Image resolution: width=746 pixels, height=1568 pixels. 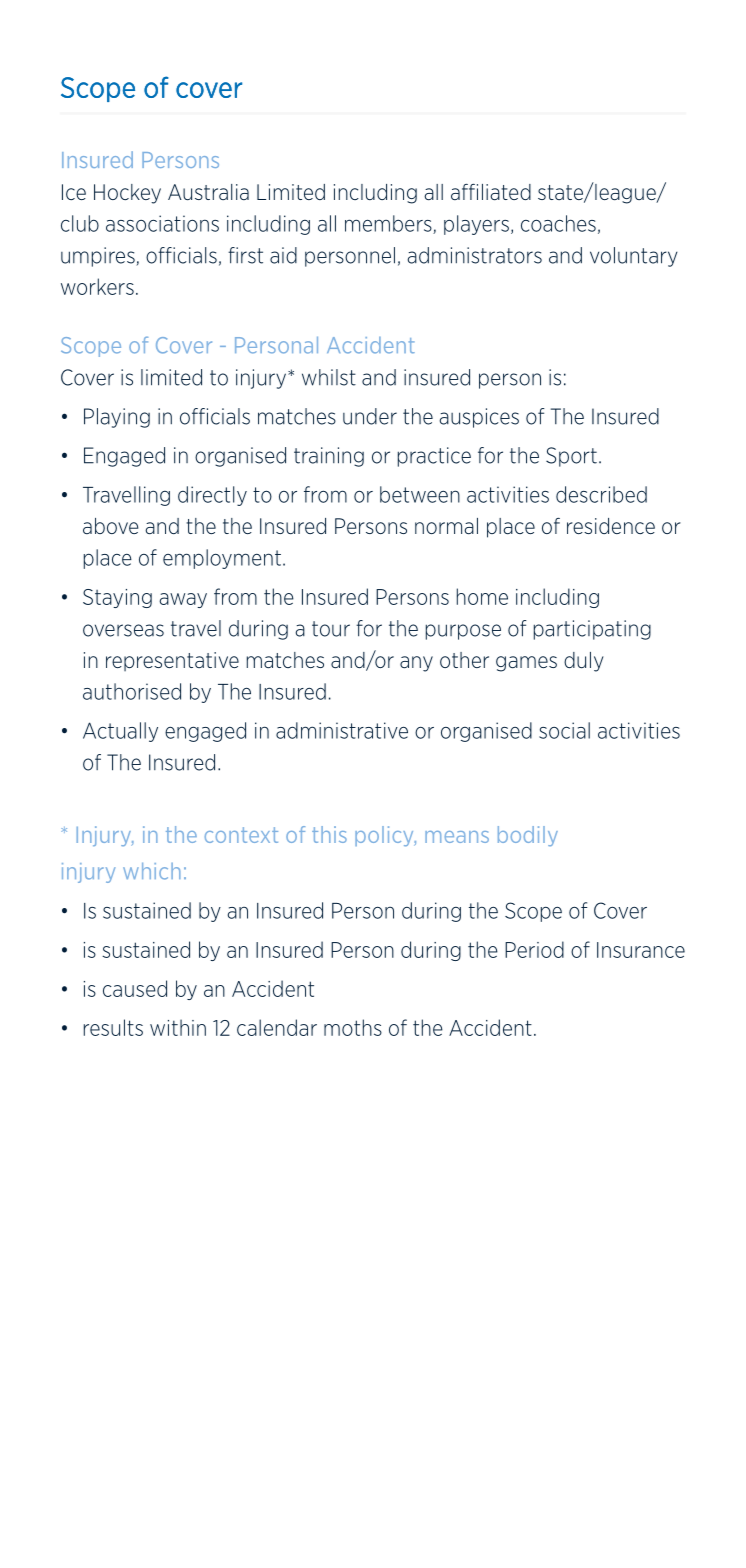 I want to click on Staying, so click(x=117, y=598).
